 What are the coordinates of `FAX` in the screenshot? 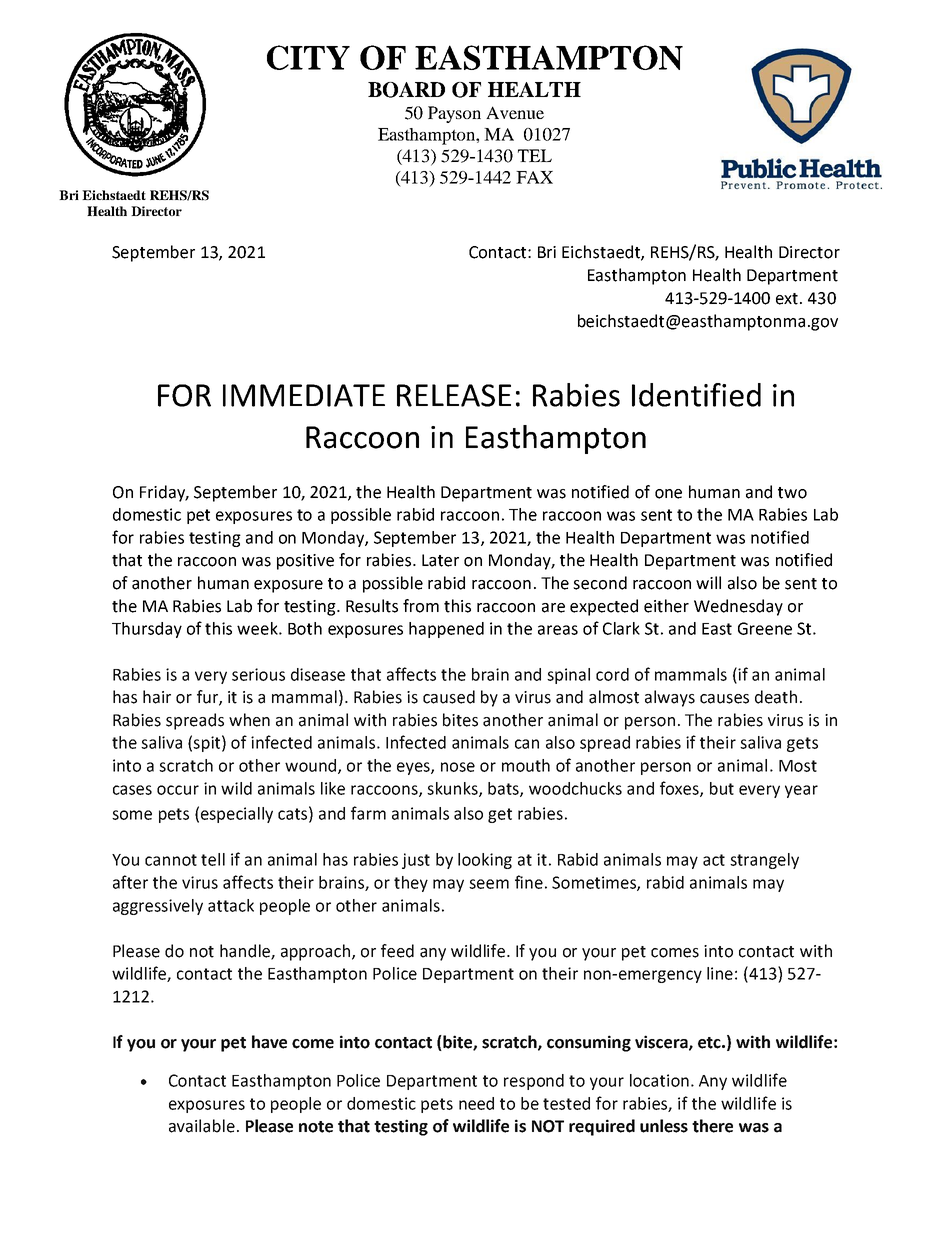 It's located at (534, 177).
